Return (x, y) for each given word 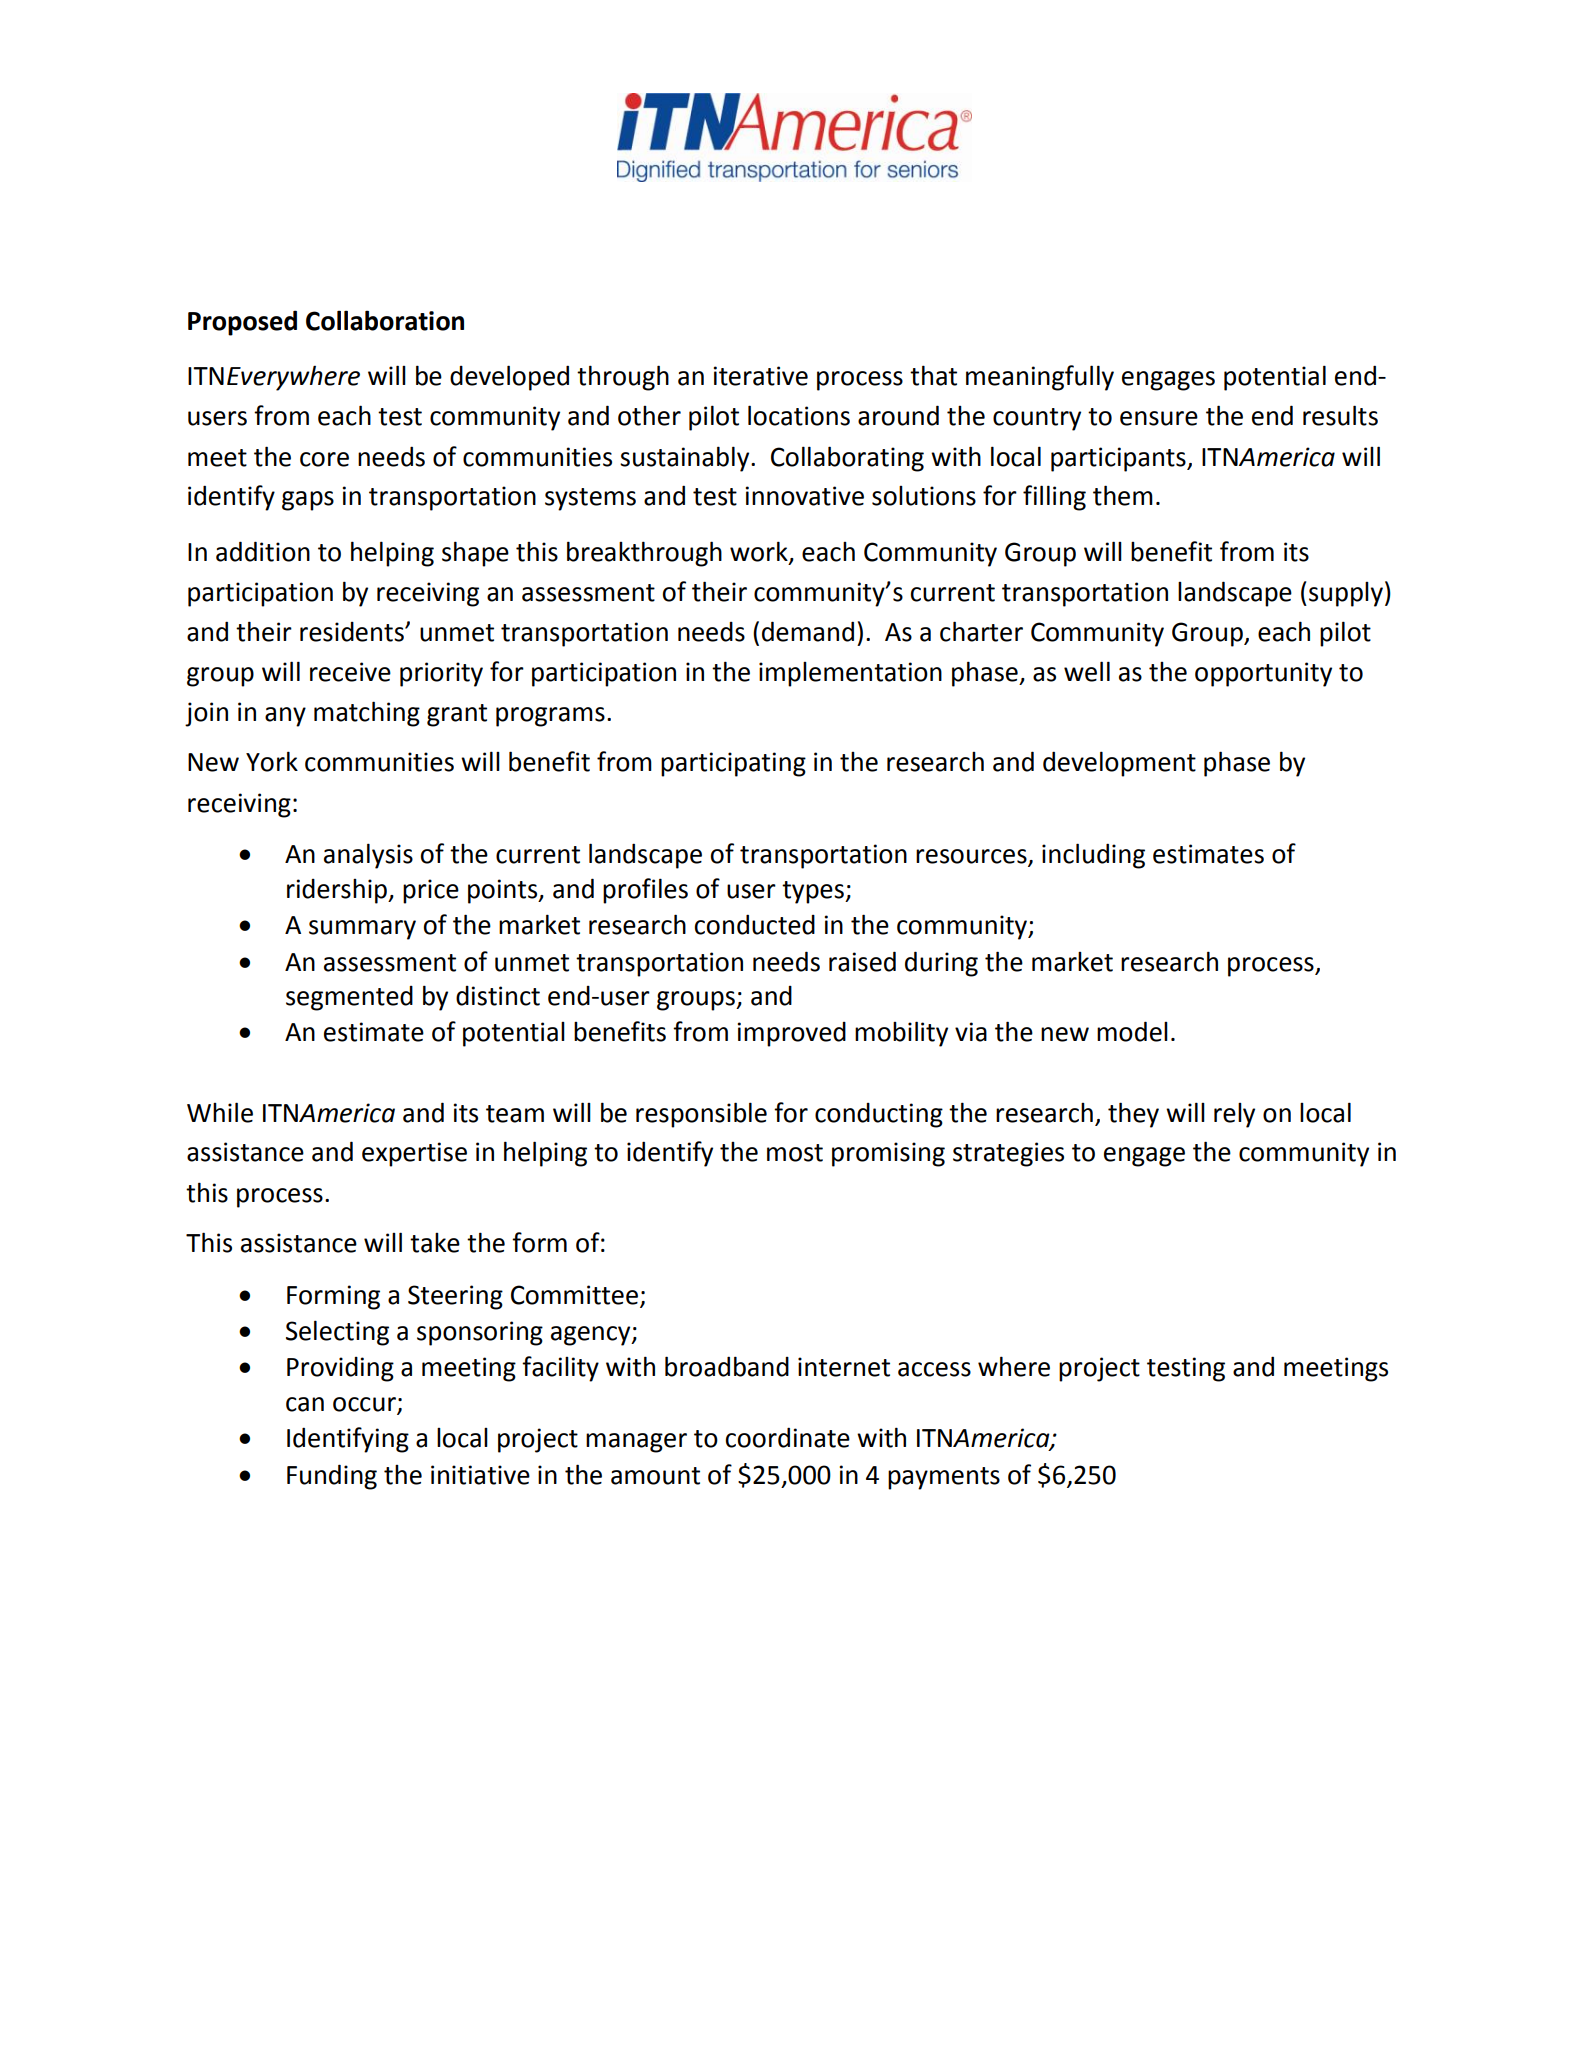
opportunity (1263, 674)
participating (733, 764)
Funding (332, 1477)
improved (792, 1034)
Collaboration (385, 320)
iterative (761, 376)
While (220, 1112)
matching (367, 714)
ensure (1159, 418)
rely (1234, 1115)
